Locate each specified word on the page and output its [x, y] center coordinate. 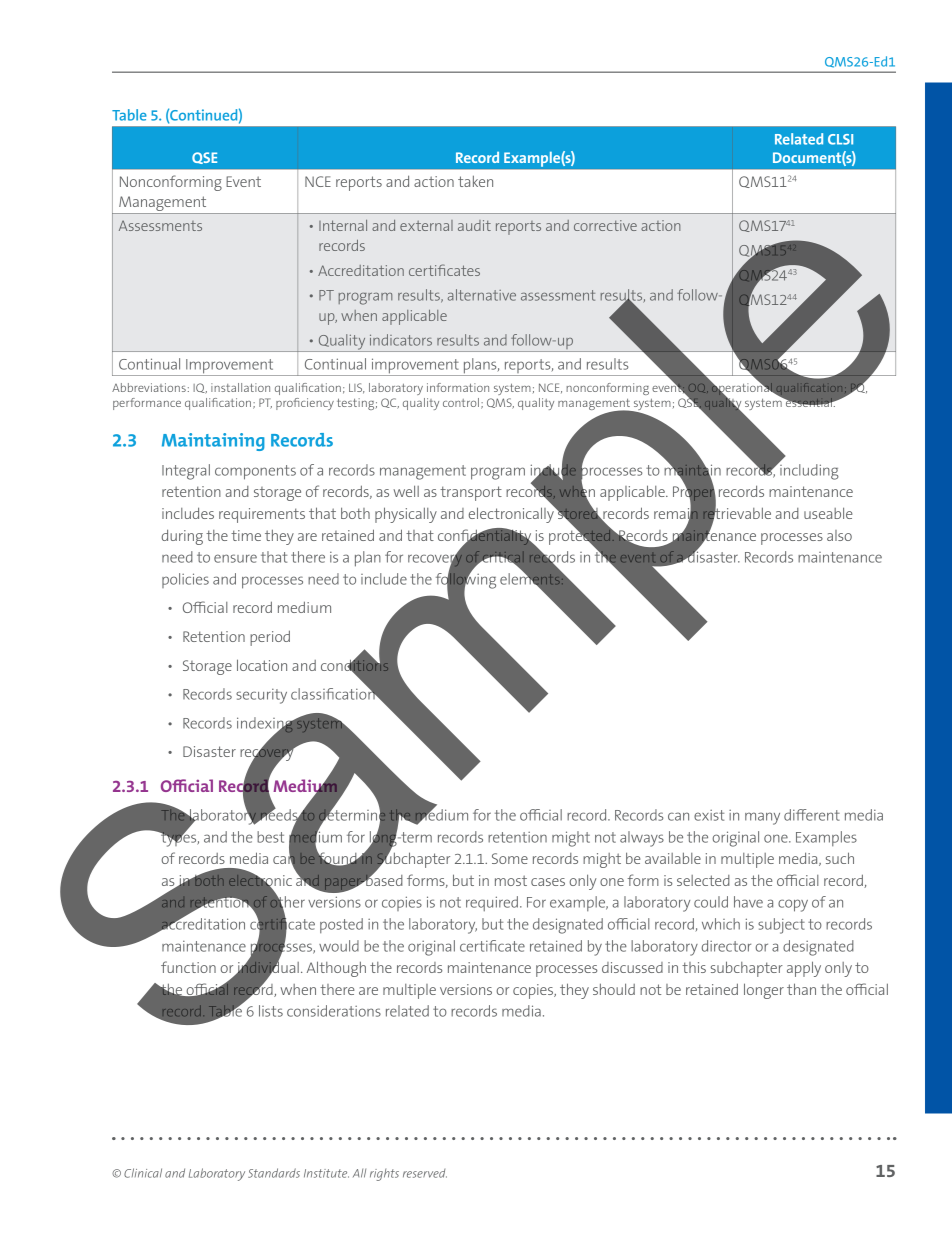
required [492, 903]
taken [475, 181]
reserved [425, 1173]
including [808, 471]
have [748, 902]
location [262, 665]
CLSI [840, 139]
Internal [343, 225]
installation [240, 387]
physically [406, 515]
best [270, 837]
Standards [274, 1173]
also [839, 535]
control [461, 402]
